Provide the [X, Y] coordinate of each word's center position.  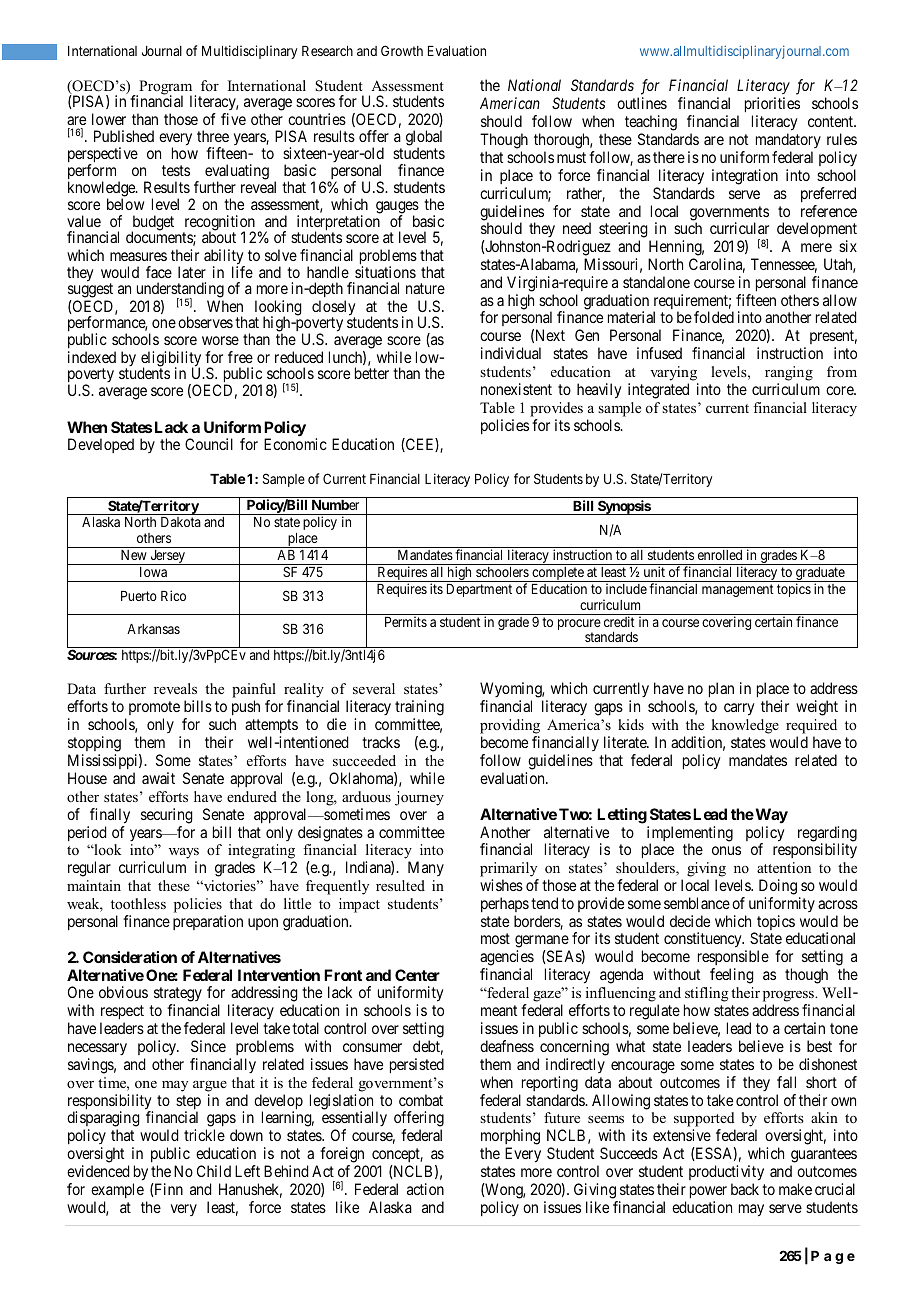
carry [739, 709]
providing [510, 728]
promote [154, 710]
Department [479, 590]
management [738, 590]
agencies [507, 959]
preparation [208, 922]
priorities [772, 105]
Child [214, 1171]
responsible [733, 959]
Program [166, 88]
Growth [402, 50]
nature [425, 288]
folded [714, 317]
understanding [178, 291]
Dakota [181, 522]
